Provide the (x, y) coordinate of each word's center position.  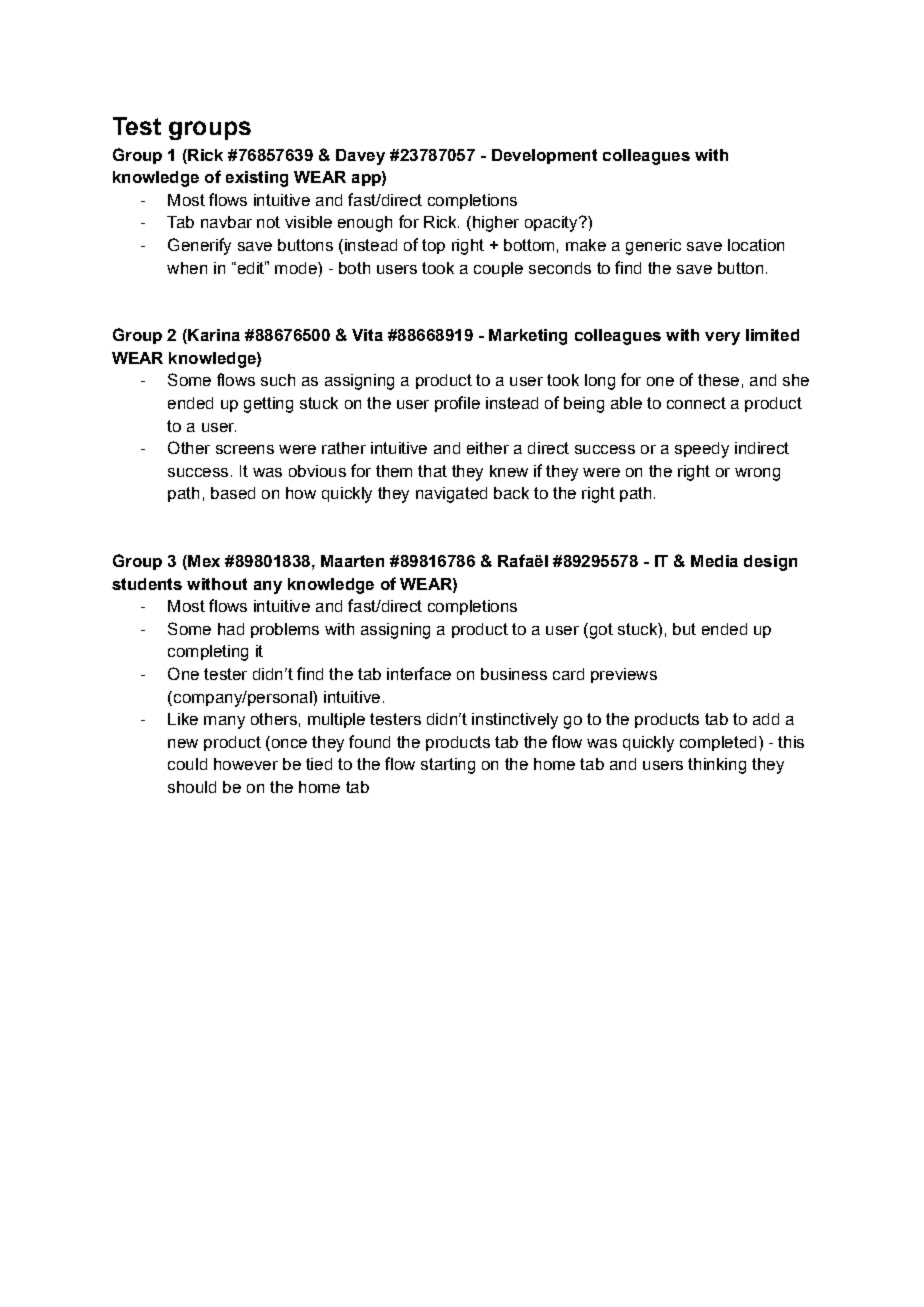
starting (448, 766)
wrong (757, 474)
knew (509, 471)
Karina (213, 336)
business (514, 674)
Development (544, 156)
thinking (717, 766)
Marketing (528, 337)
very (722, 338)
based (233, 493)
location (756, 245)
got (600, 631)
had (231, 629)
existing (257, 179)
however (246, 764)
